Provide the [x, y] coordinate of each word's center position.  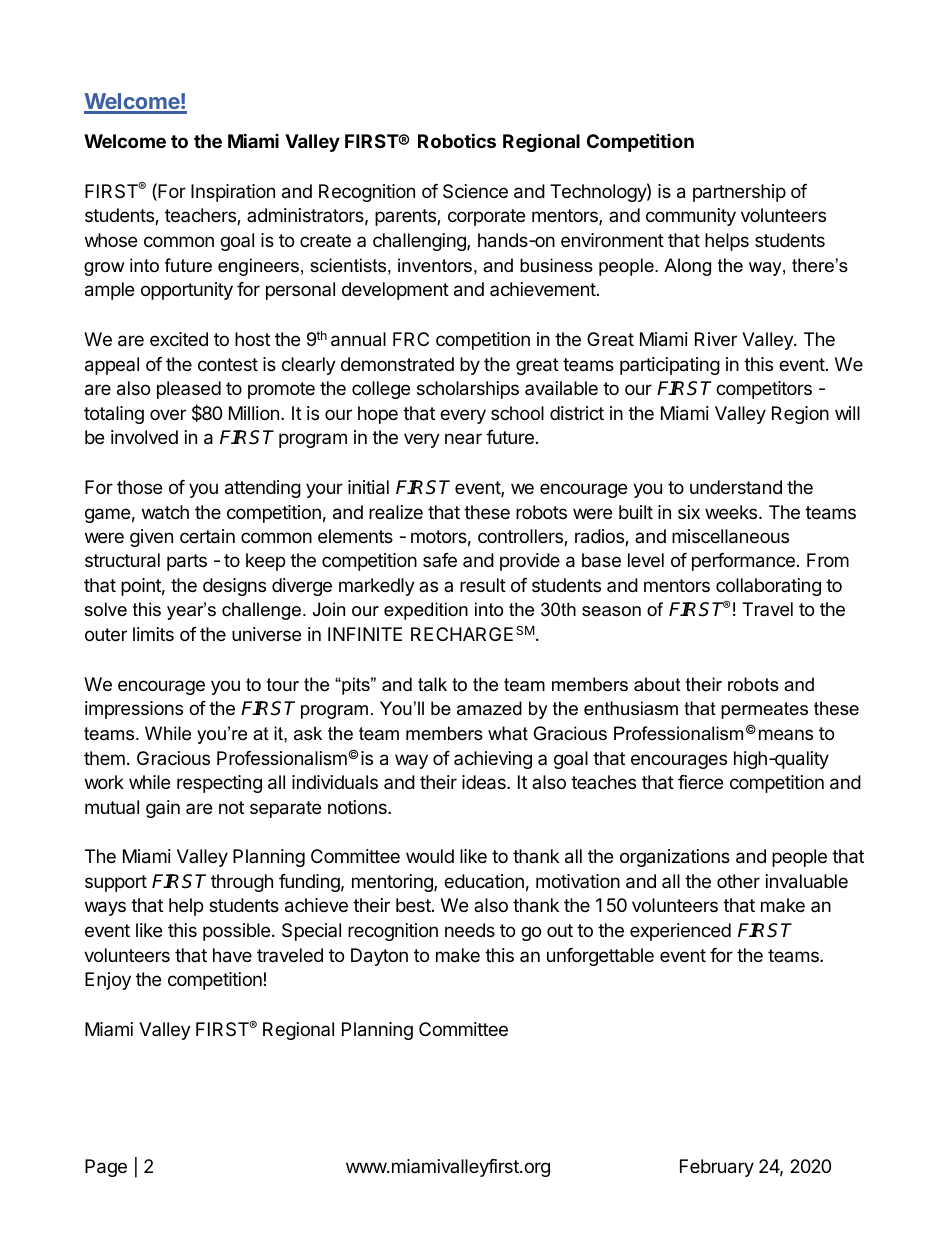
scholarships [468, 390]
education [484, 881]
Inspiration [233, 193]
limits [153, 634]
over [168, 414]
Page [106, 1168]
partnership [739, 193]
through [242, 883]
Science [475, 191]
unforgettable [600, 957]
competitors [764, 390]
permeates [764, 710]
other [738, 881]
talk [432, 684]
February [717, 1168]
